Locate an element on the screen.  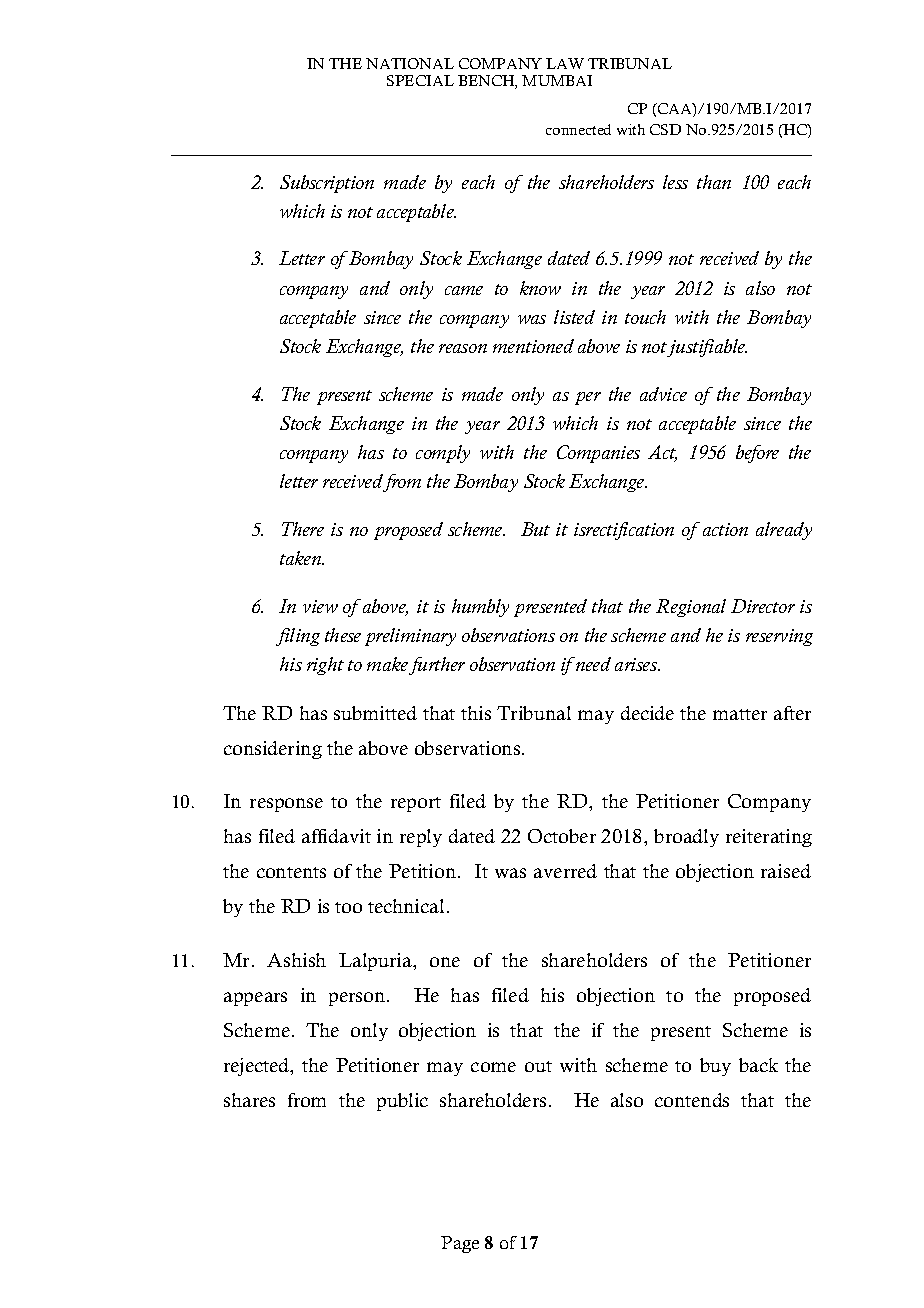
Subscription is located at coordinates (327, 184).
